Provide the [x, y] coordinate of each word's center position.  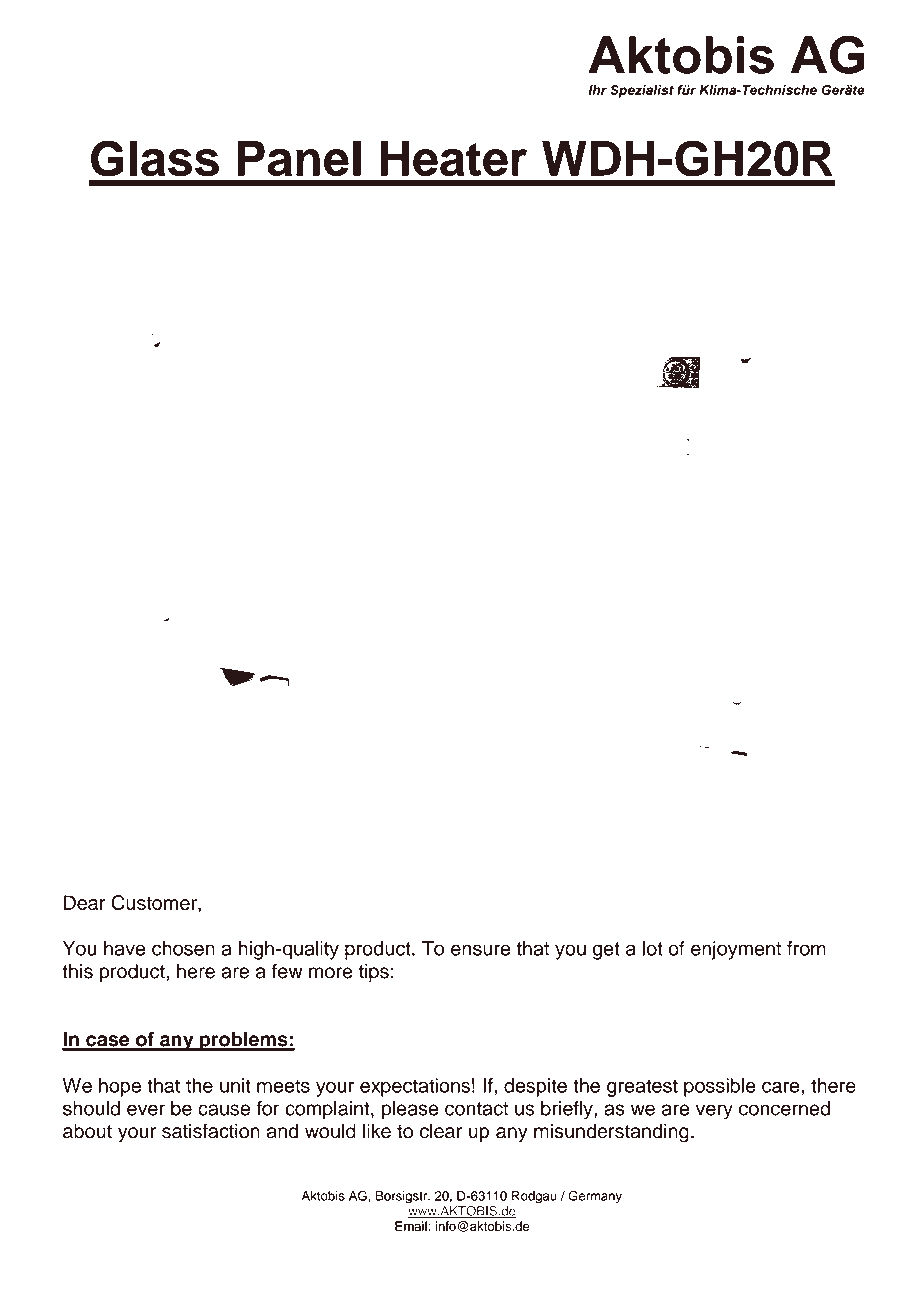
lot [653, 948]
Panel [299, 158]
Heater [453, 158]
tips [374, 973]
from [806, 948]
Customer [155, 904]
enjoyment [736, 950]
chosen [183, 948]
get [606, 951]
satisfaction [211, 1131]
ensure [480, 950]
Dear [85, 902]
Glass [155, 158]
